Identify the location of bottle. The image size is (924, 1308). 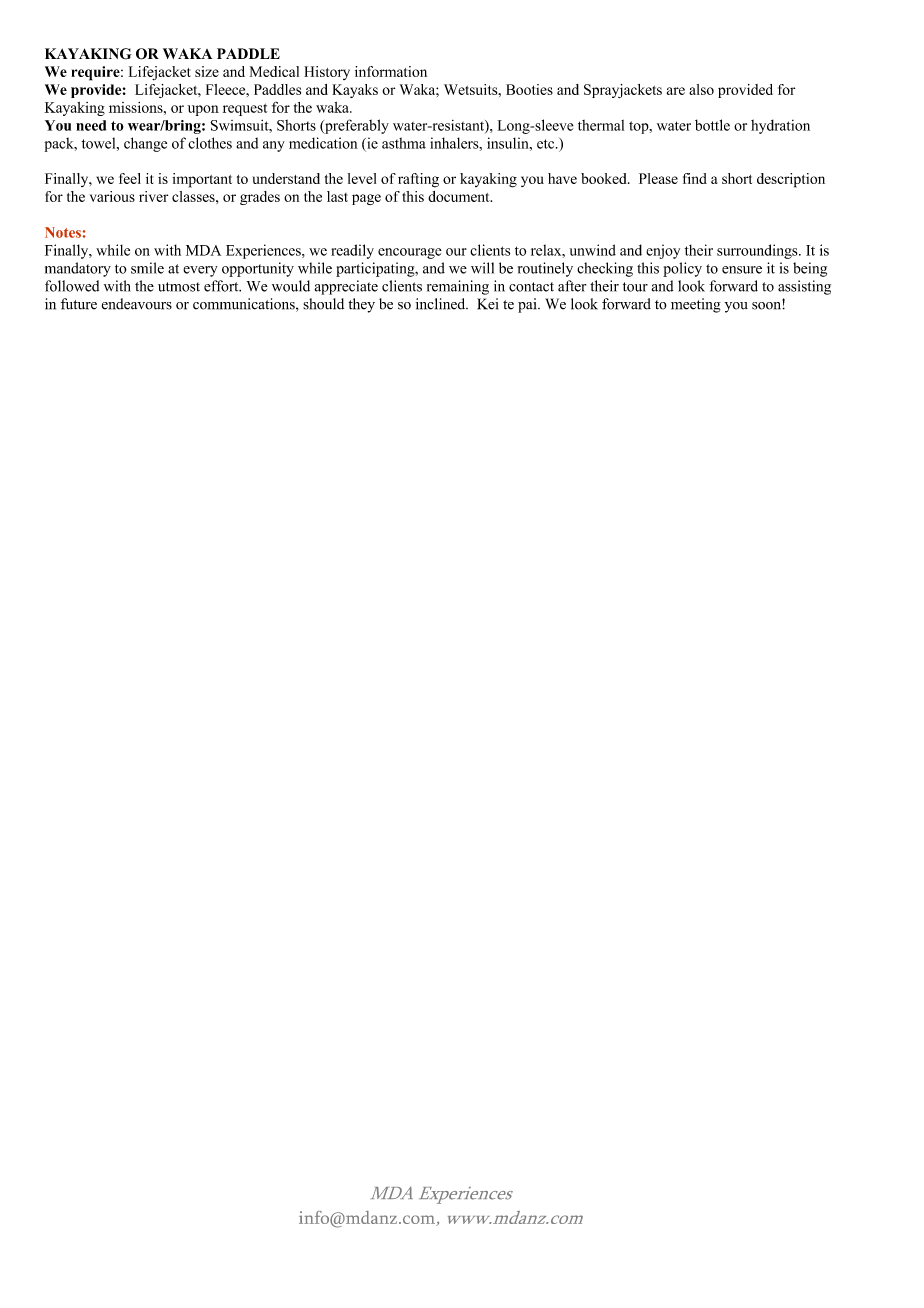
(712, 125).
